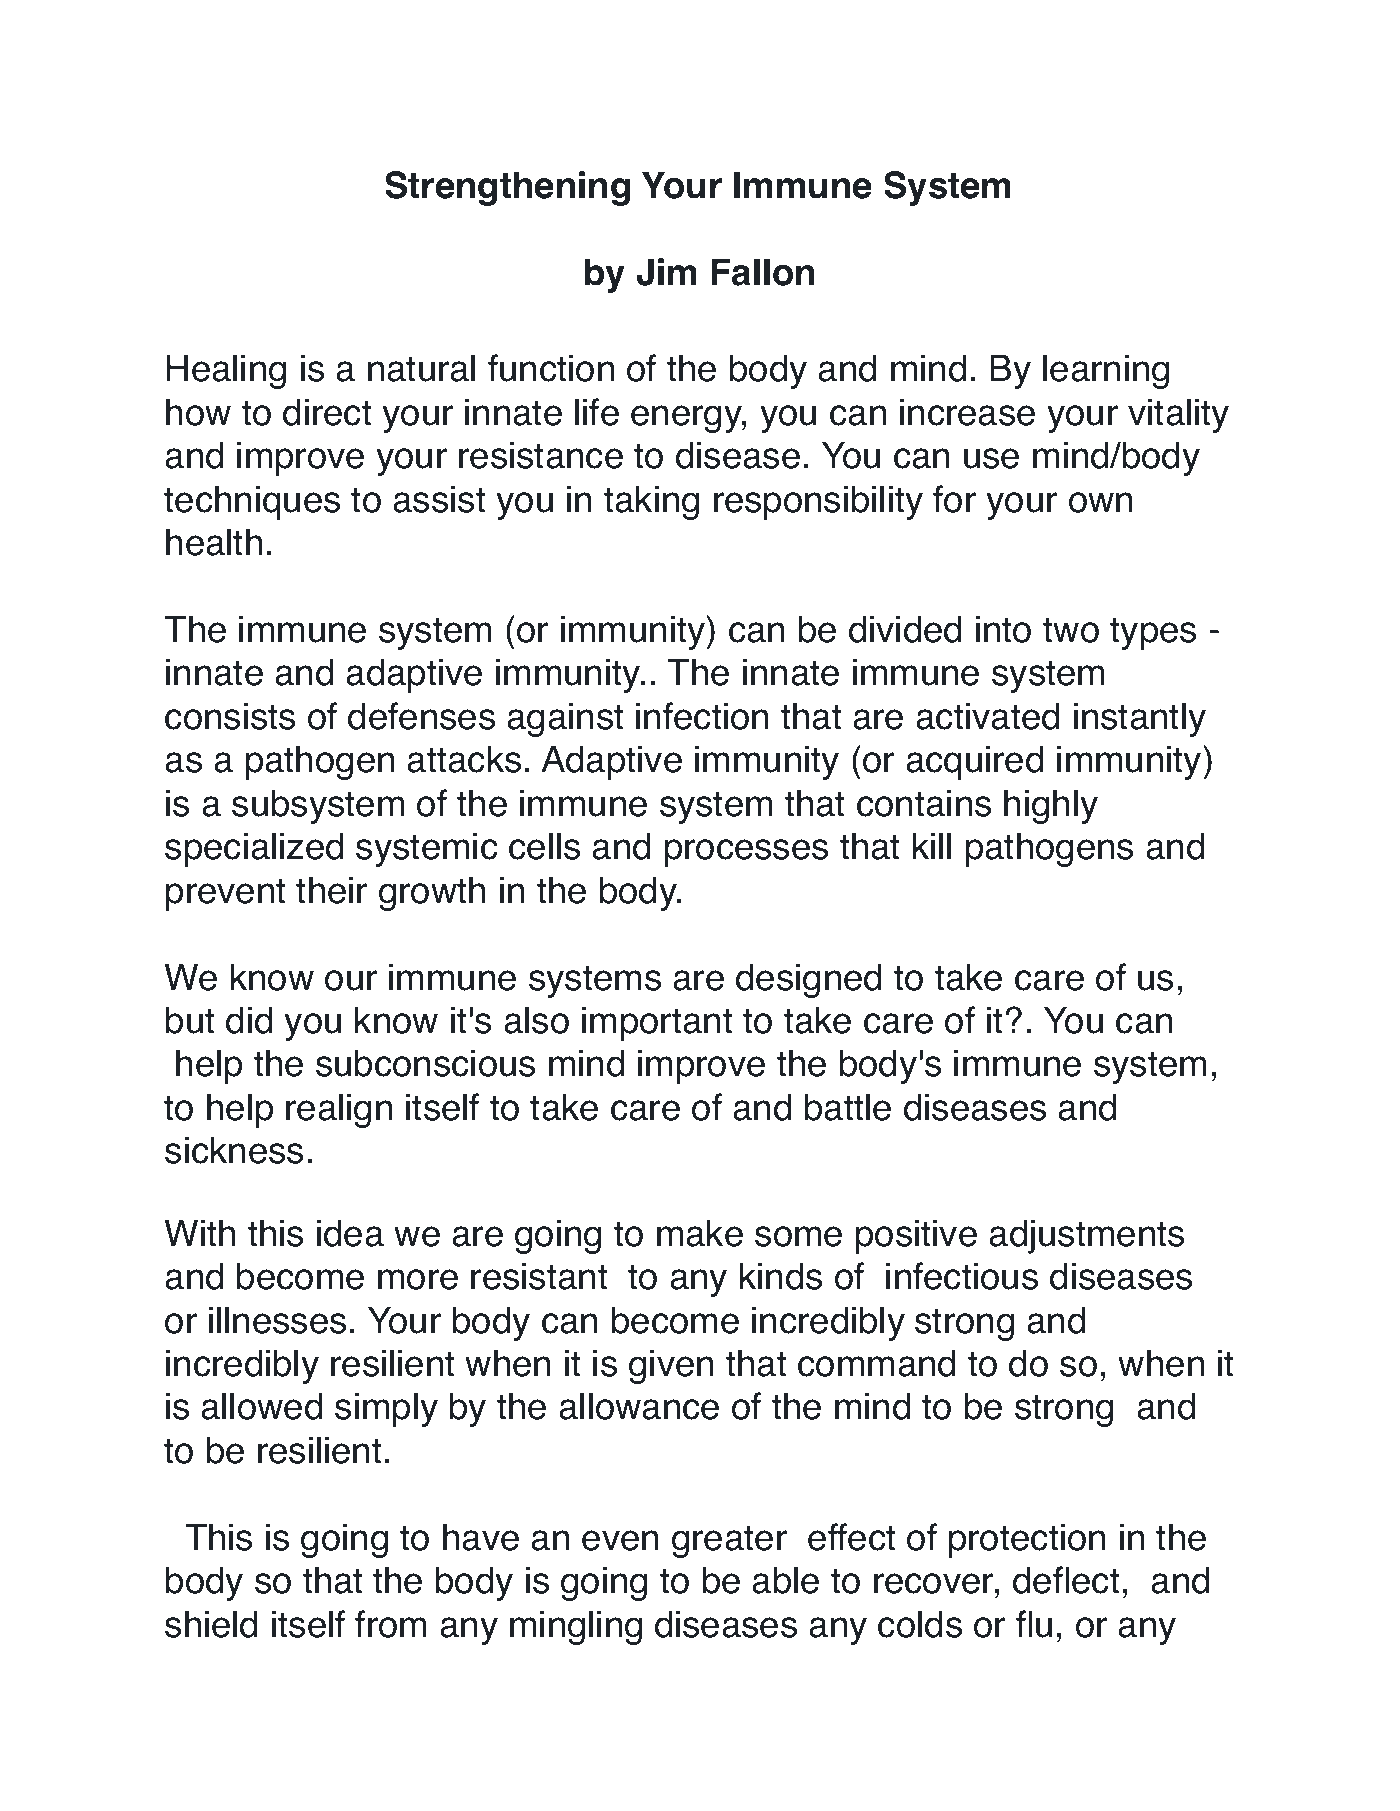  Describe the element at coordinates (1066, 1580) in the document. I see `deflect` at that location.
